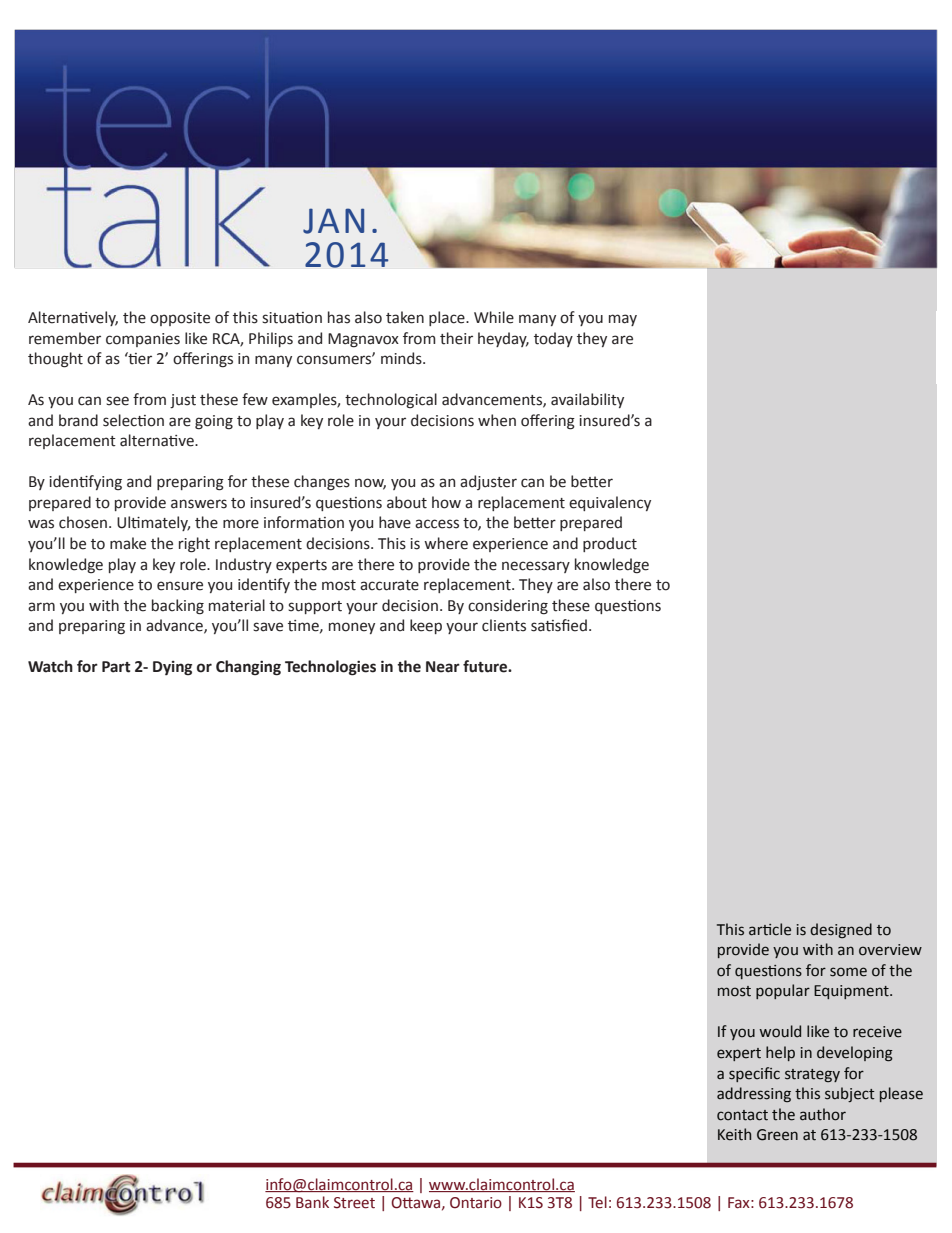 The width and height of the screenshot is (952, 1233). Describe the element at coordinates (770, 929) in the screenshot. I see `article` at that location.
